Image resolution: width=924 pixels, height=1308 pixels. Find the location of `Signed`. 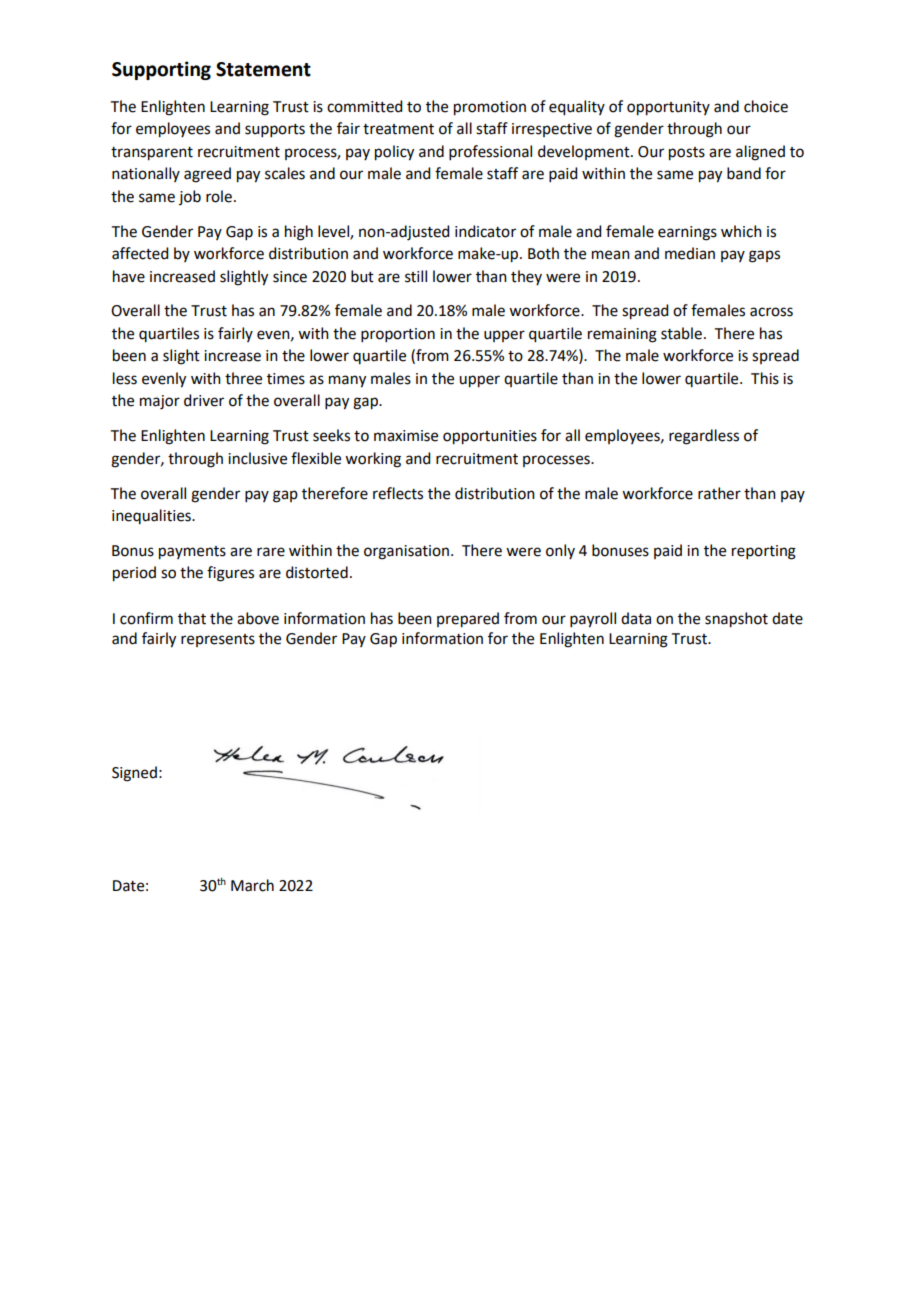

Signed is located at coordinates (134, 774).
